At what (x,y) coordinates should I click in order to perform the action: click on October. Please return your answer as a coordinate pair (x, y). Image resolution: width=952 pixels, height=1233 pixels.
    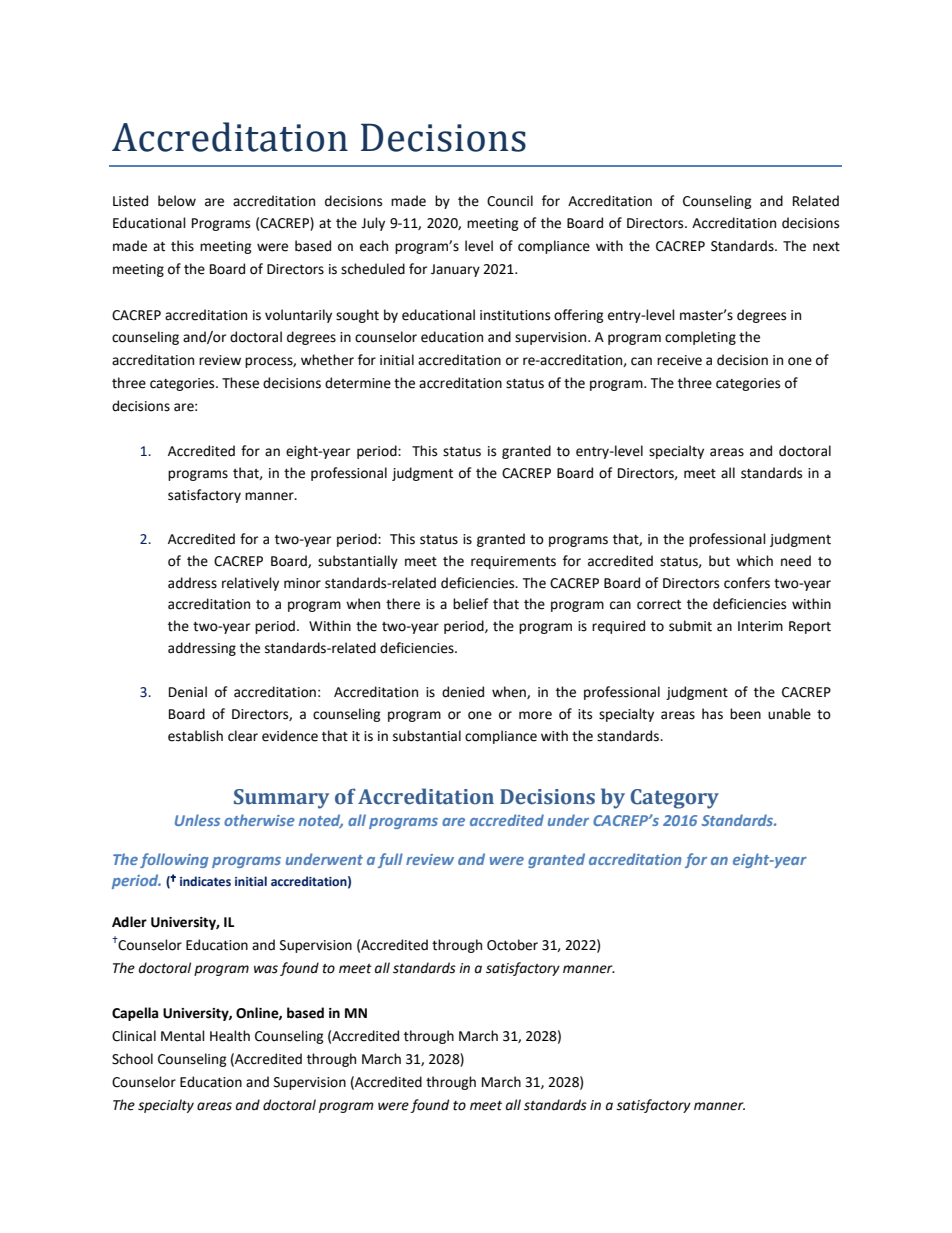
    Looking at the image, I should click on (512, 945).
